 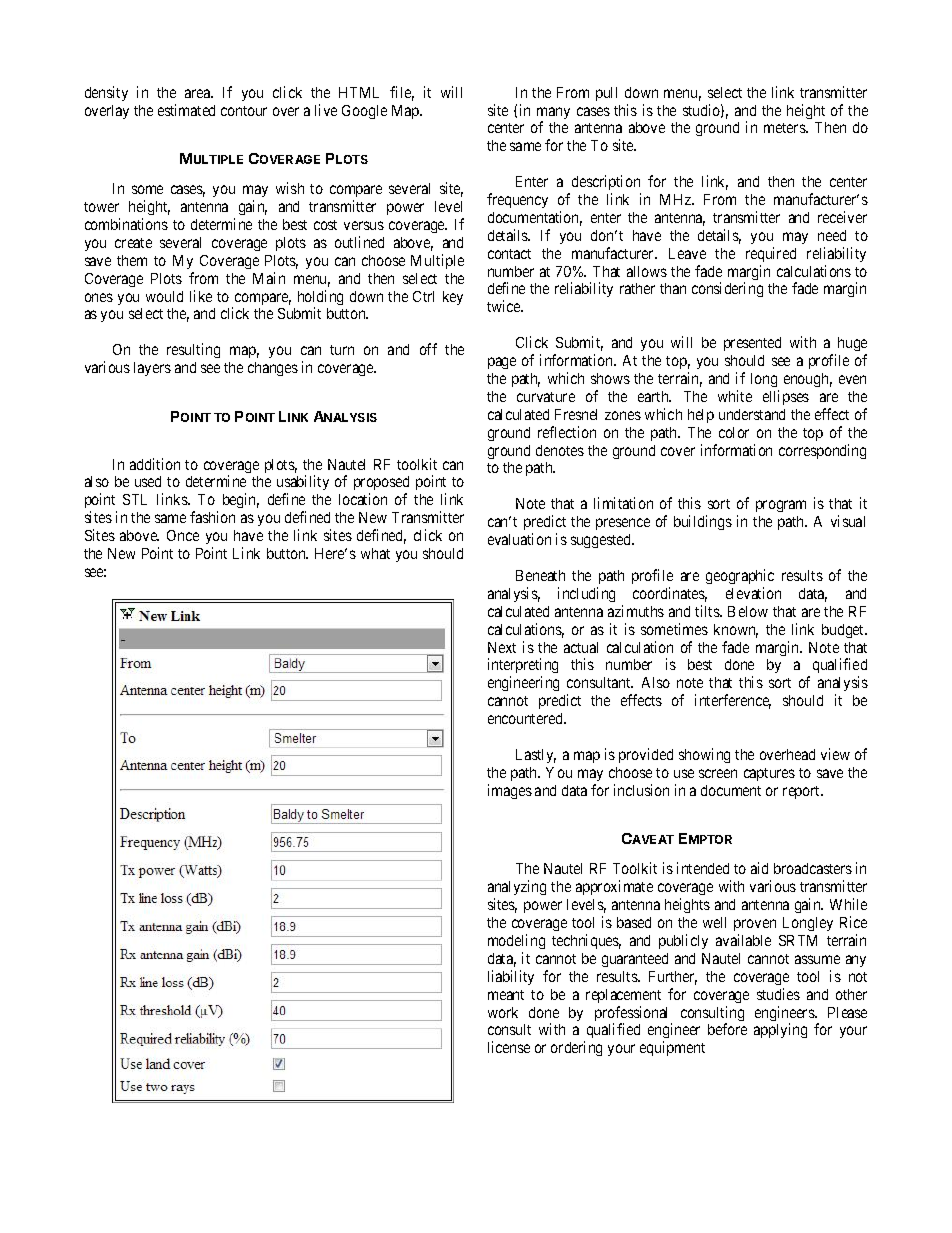 I want to click on Lastly, so click(x=536, y=756).
